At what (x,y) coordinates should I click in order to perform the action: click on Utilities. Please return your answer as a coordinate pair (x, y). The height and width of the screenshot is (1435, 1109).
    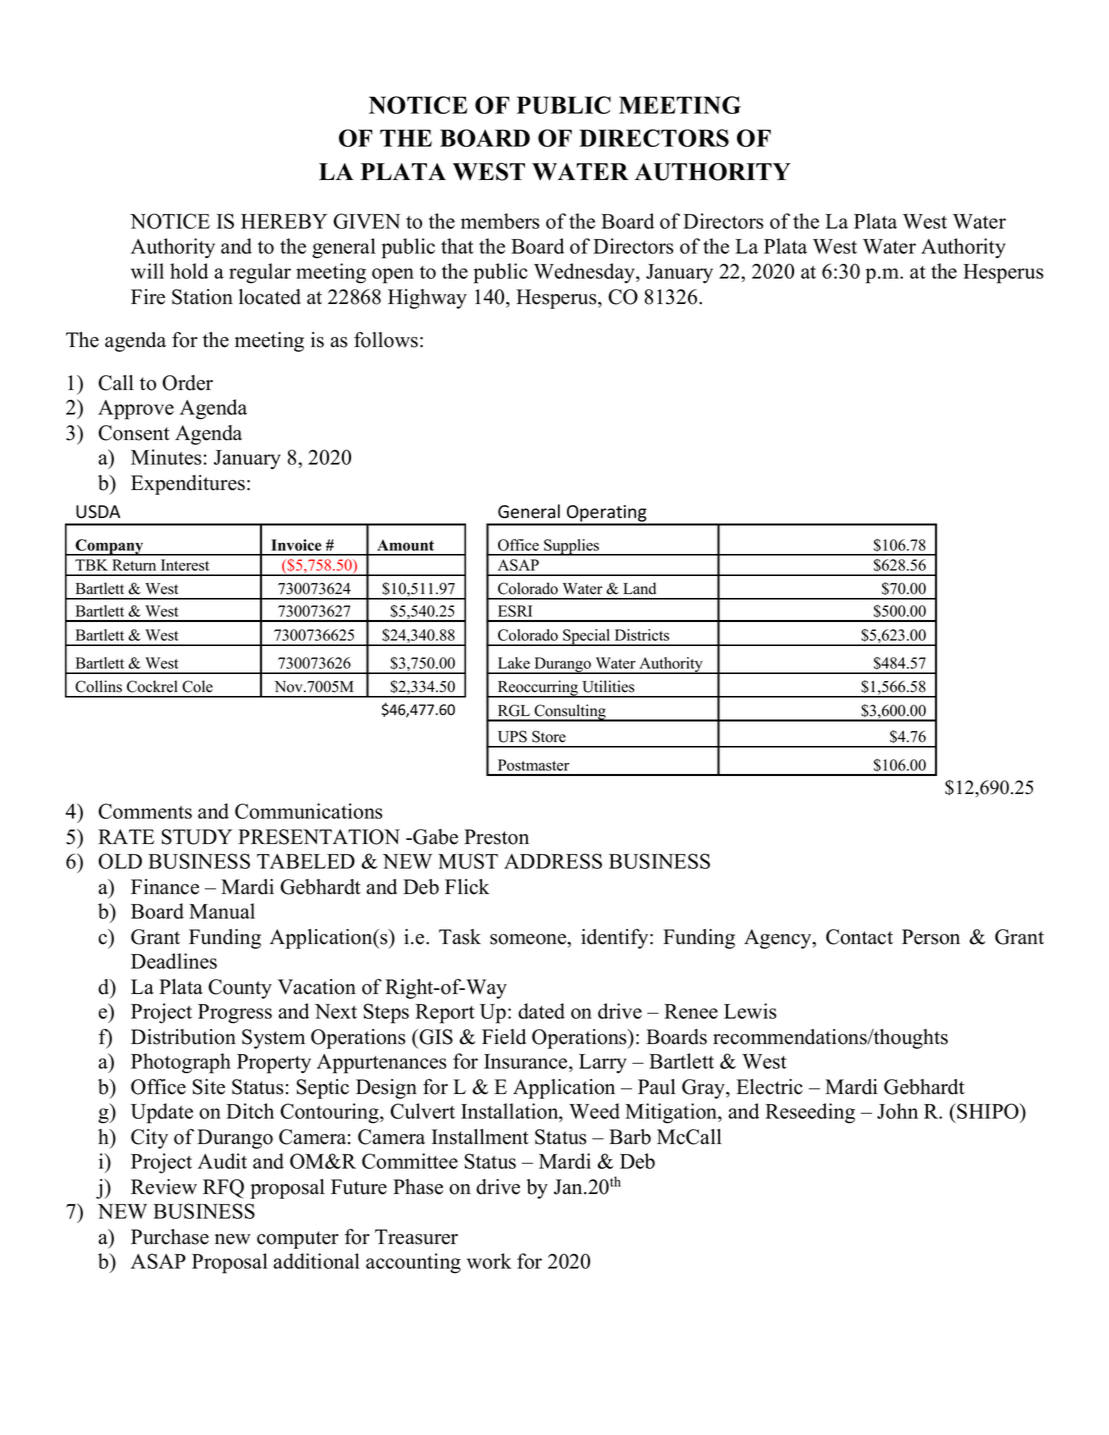
    Looking at the image, I should click on (608, 686).
